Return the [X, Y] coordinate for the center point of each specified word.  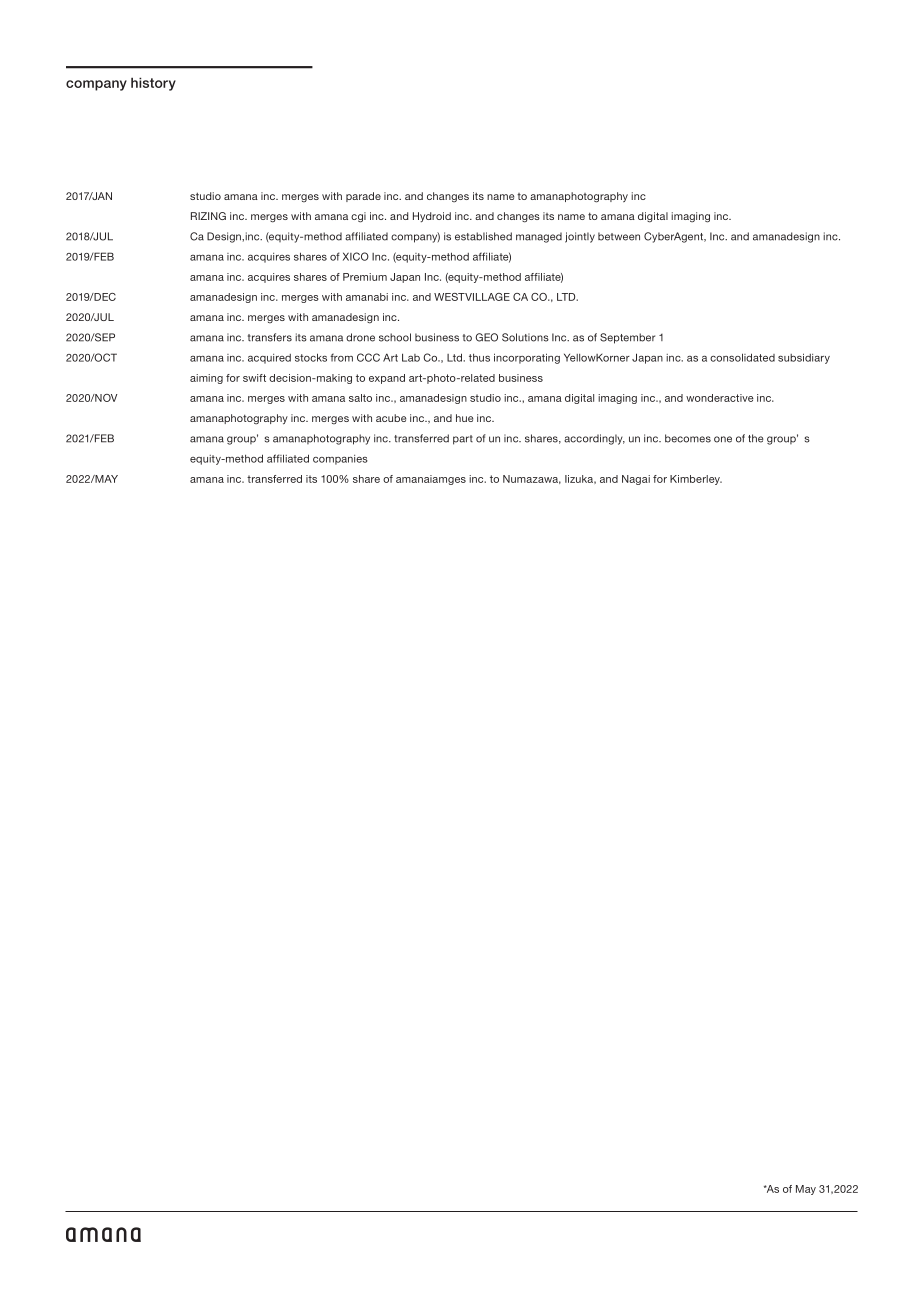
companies [340, 460]
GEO [486, 337]
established [483, 236]
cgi [358, 217]
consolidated [742, 357]
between [619, 236]
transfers [270, 337]
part [463, 440]
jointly [580, 237]
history [153, 84]
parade [363, 197]
